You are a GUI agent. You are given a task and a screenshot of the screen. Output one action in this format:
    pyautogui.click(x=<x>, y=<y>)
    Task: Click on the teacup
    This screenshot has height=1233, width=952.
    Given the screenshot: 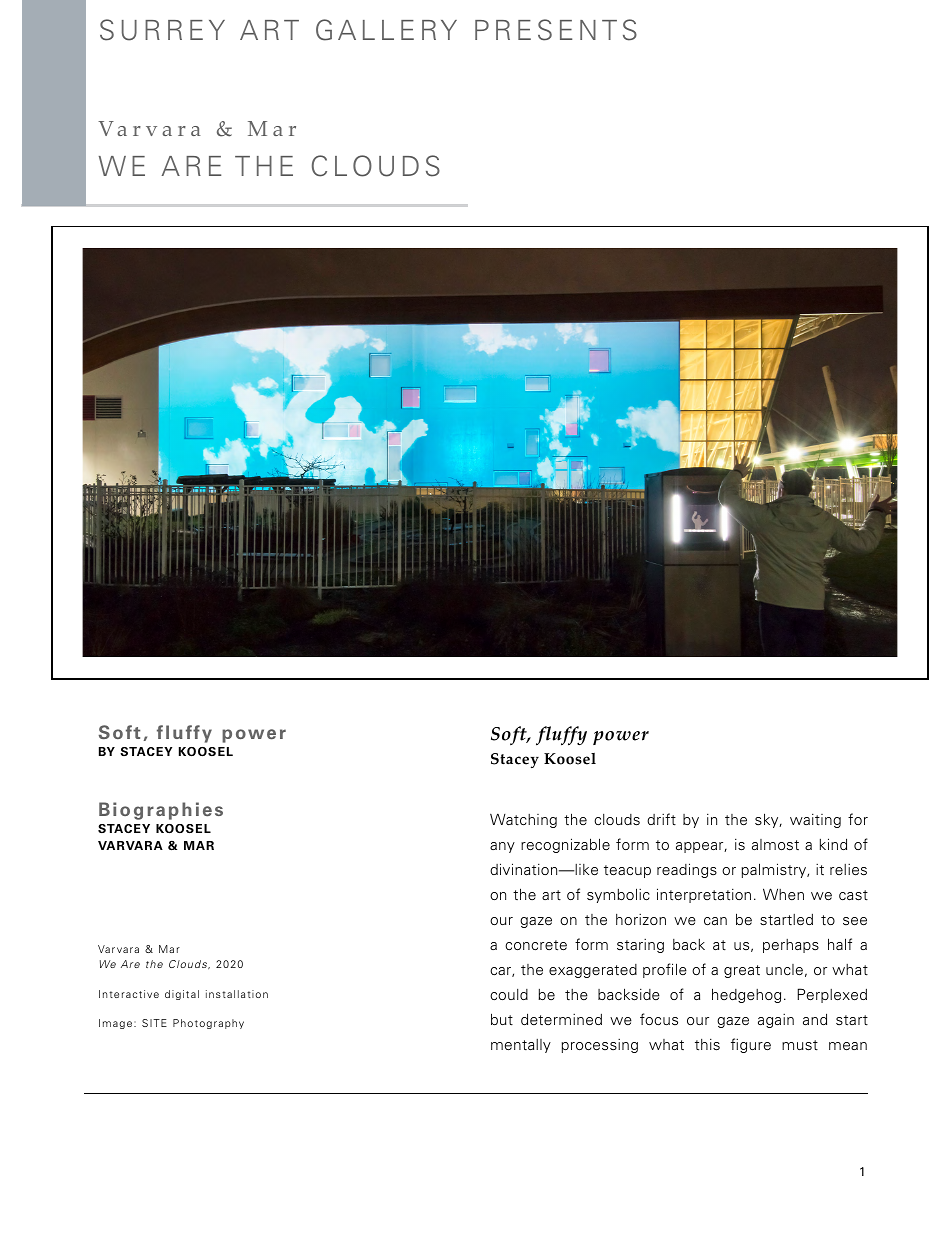 What is the action you would take?
    pyautogui.click(x=627, y=871)
